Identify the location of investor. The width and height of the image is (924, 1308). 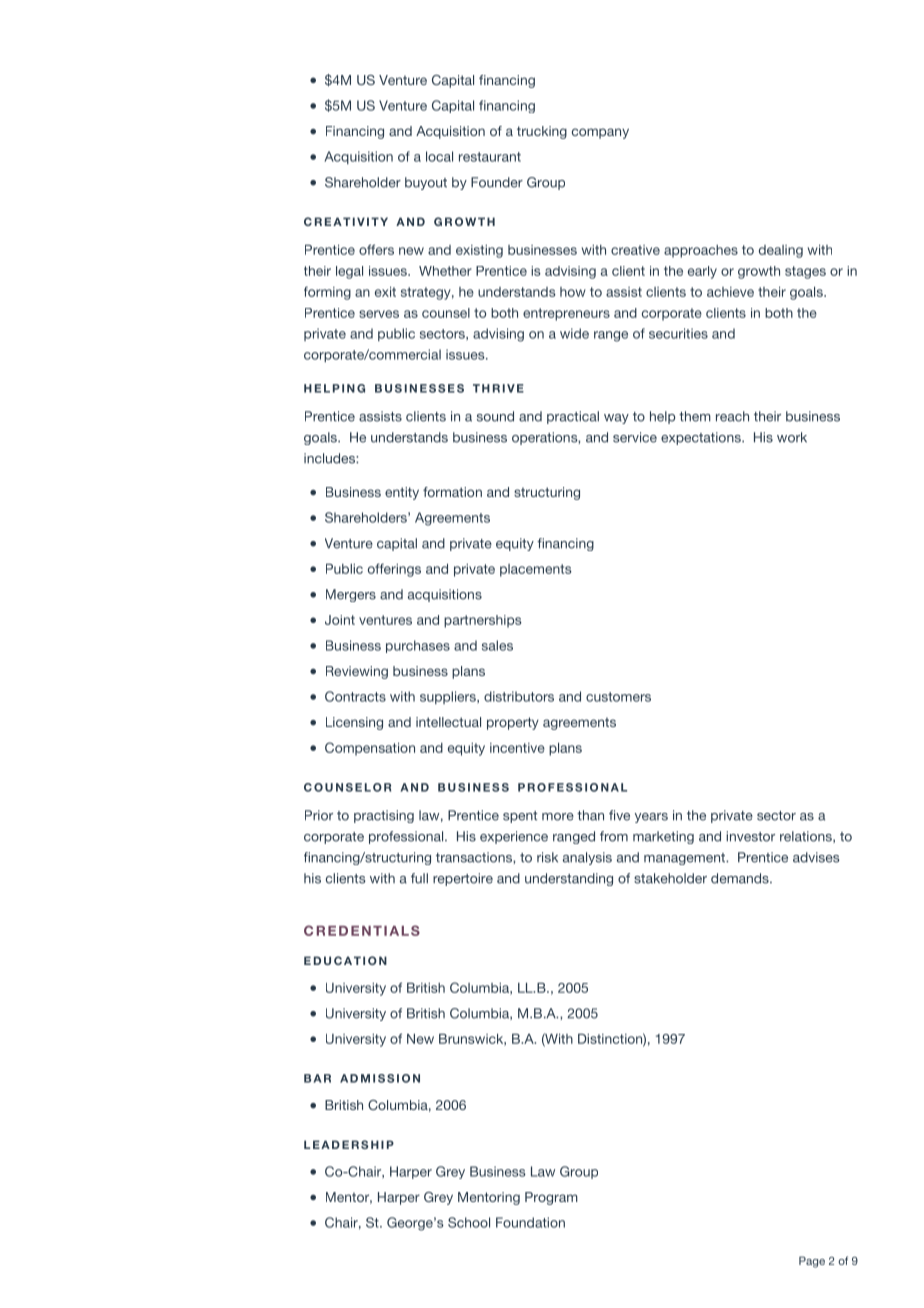
(750, 836).
